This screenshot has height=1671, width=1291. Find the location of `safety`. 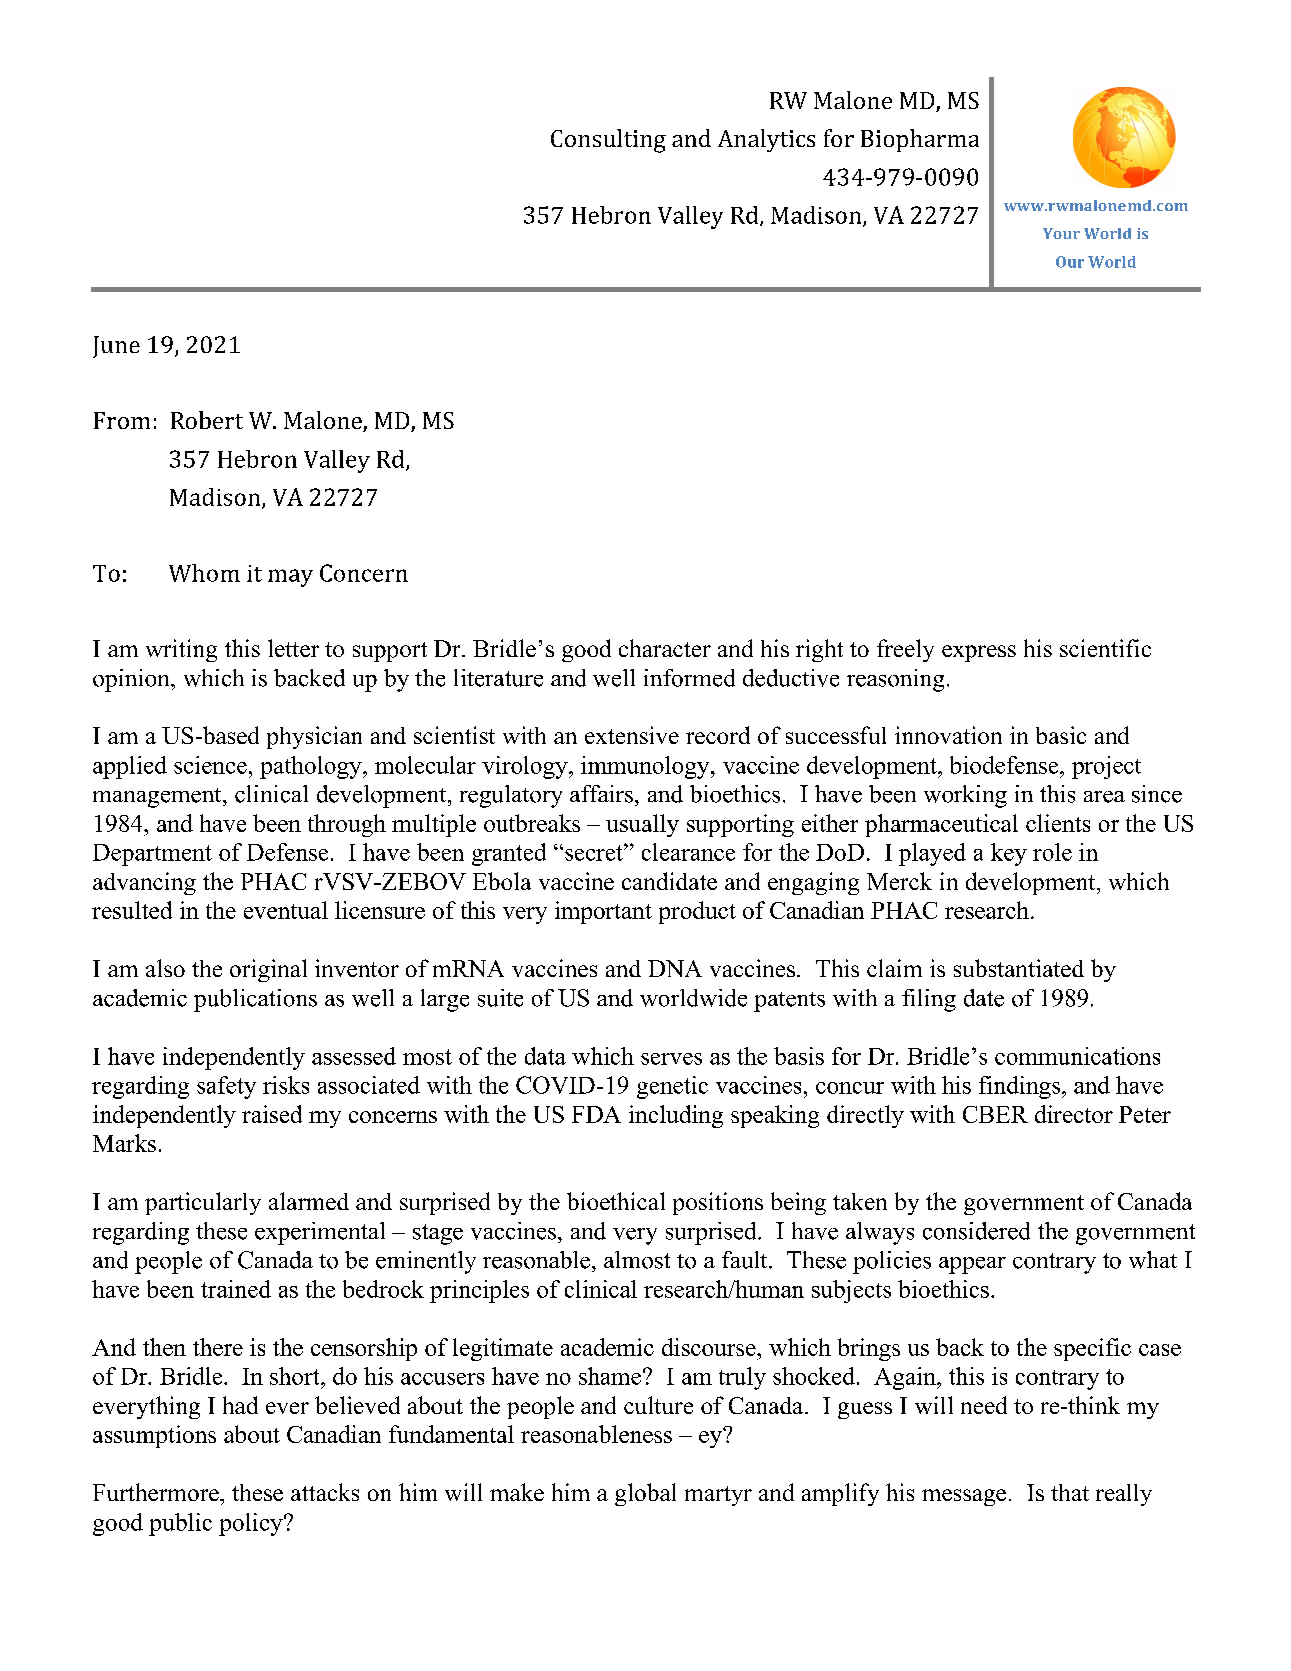

safety is located at coordinates (226, 1087).
